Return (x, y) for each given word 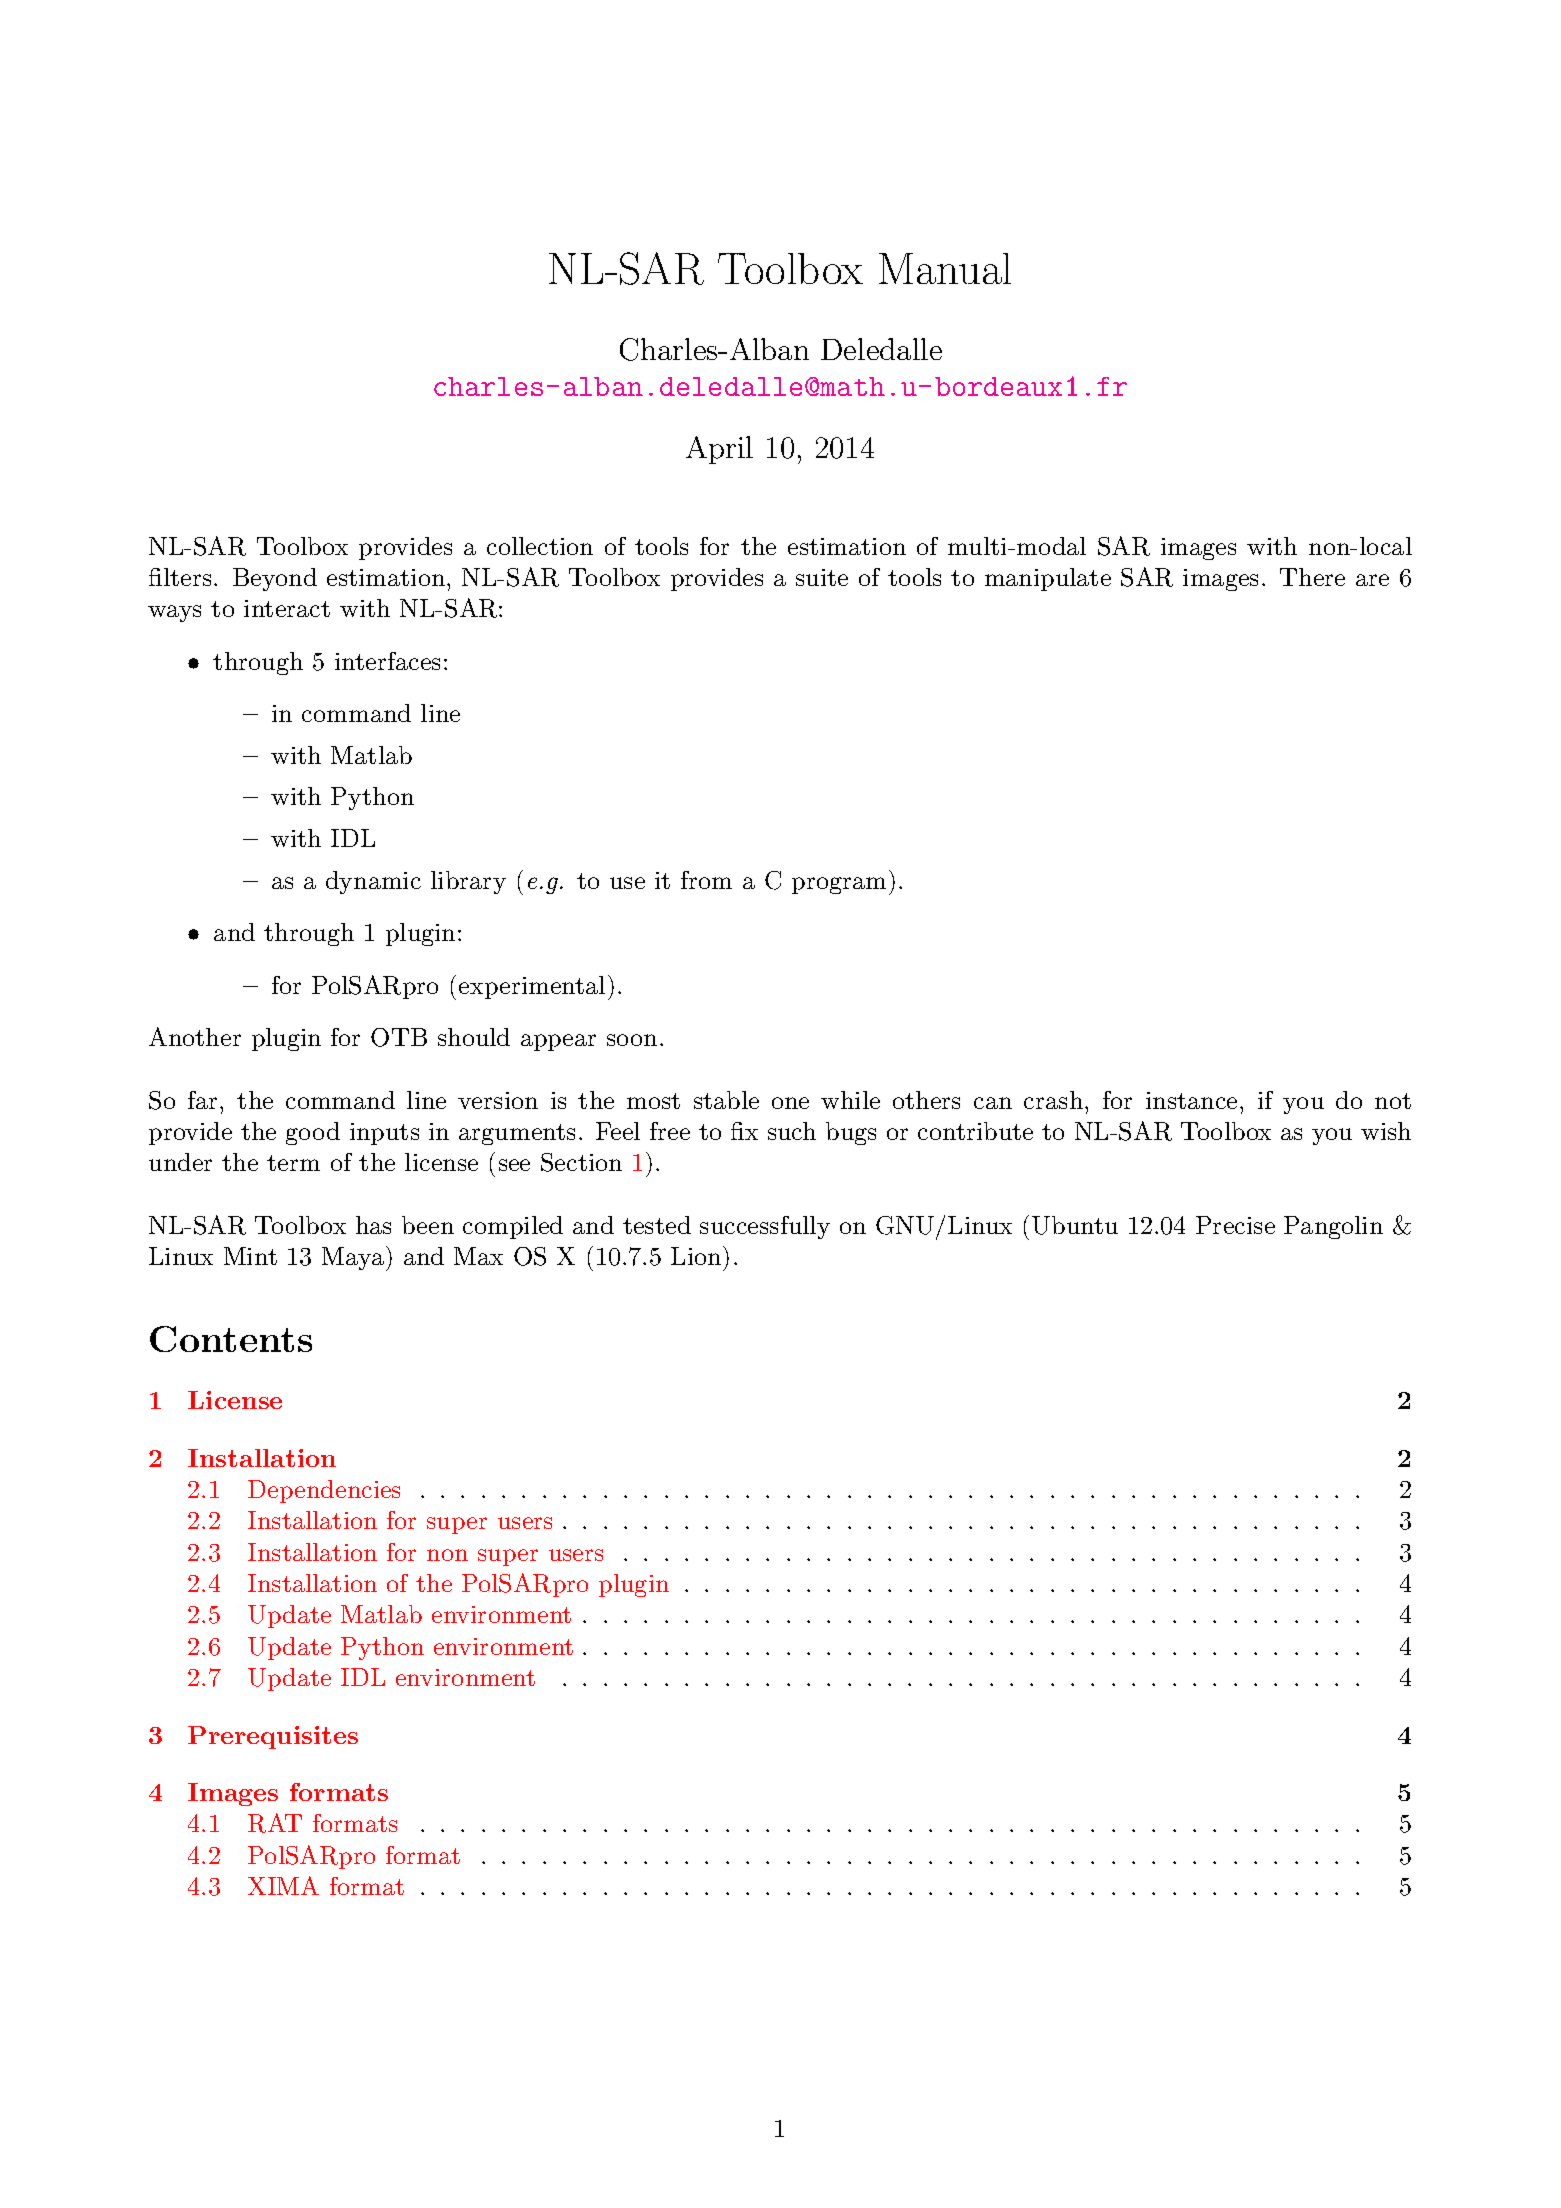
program (839, 885)
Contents (231, 1339)
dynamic (373, 882)
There (1312, 577)
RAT (275, 1823)
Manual (945, 268)
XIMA (283, 1885)
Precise (1235, 1225)
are (1372, 580)
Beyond (275, 579)
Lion (696, 1256)
